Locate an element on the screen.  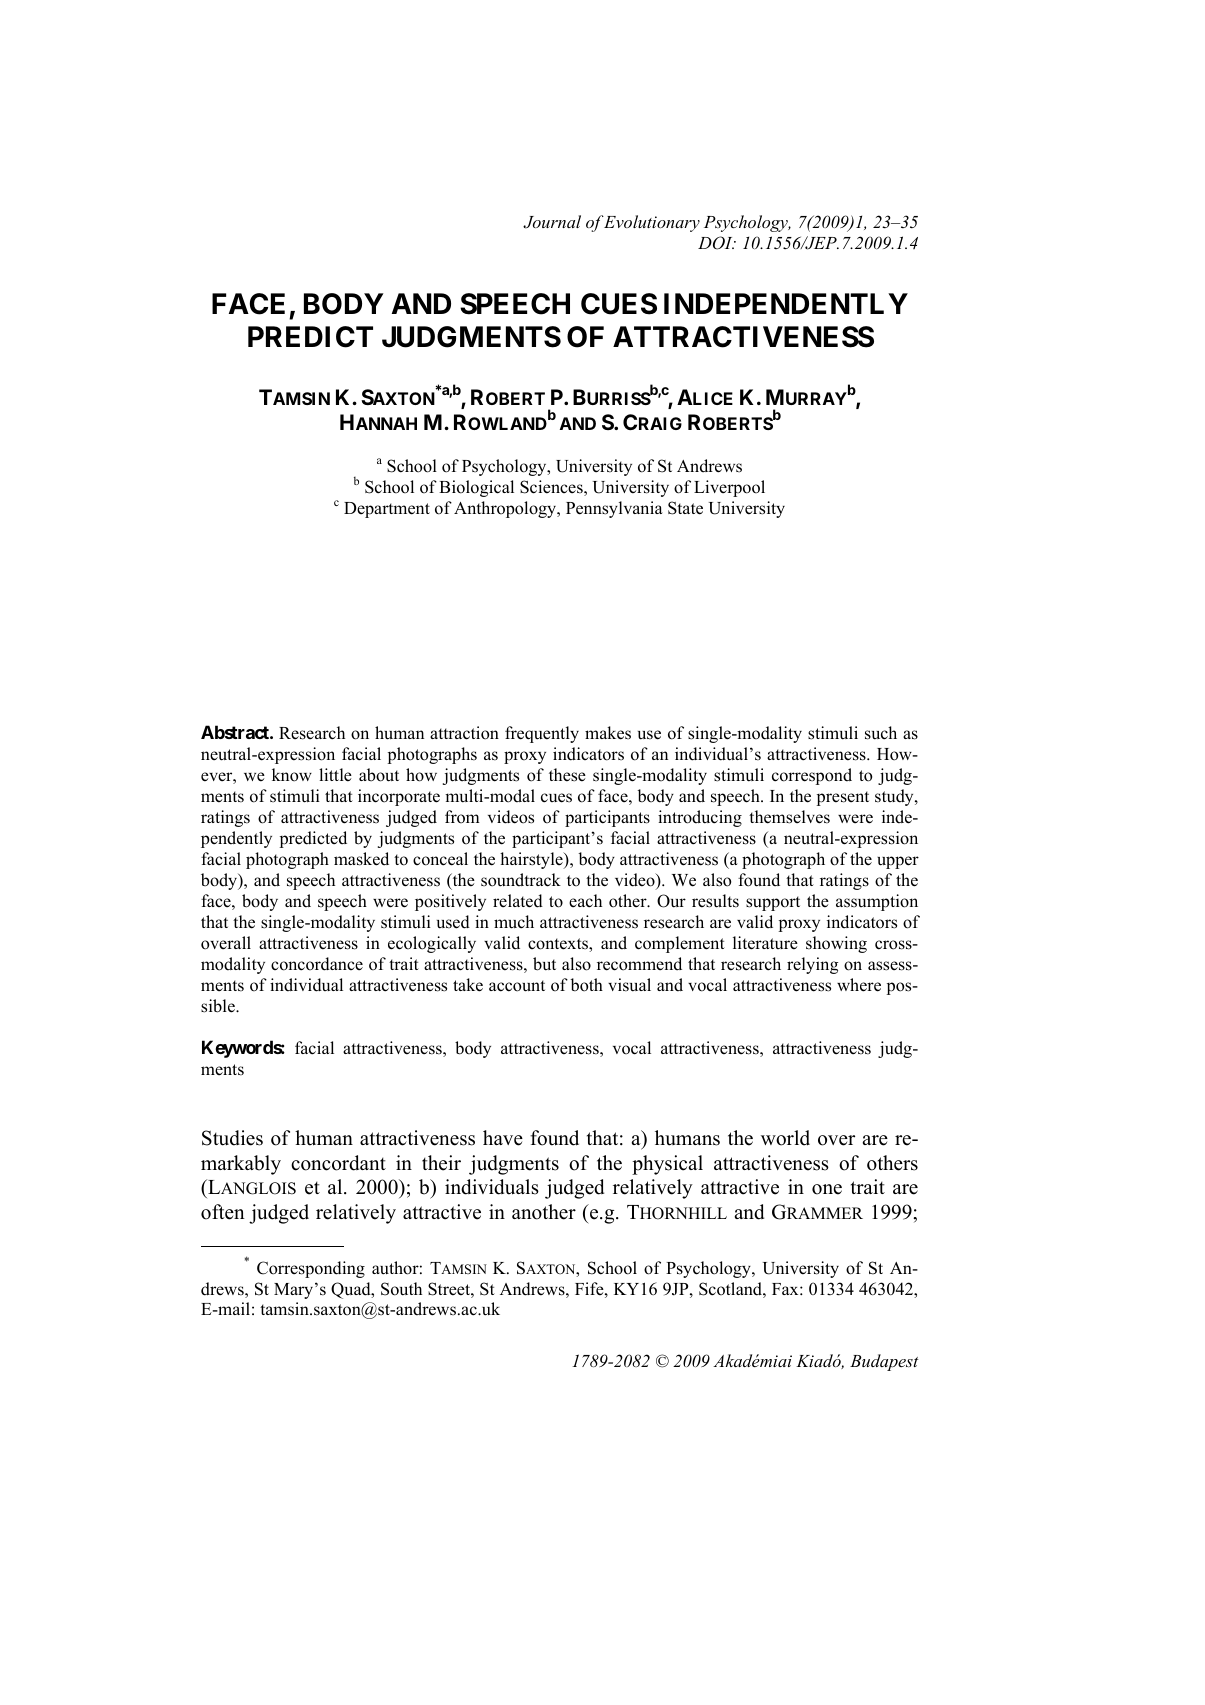
DOI is located at coordinates (716, 243).
